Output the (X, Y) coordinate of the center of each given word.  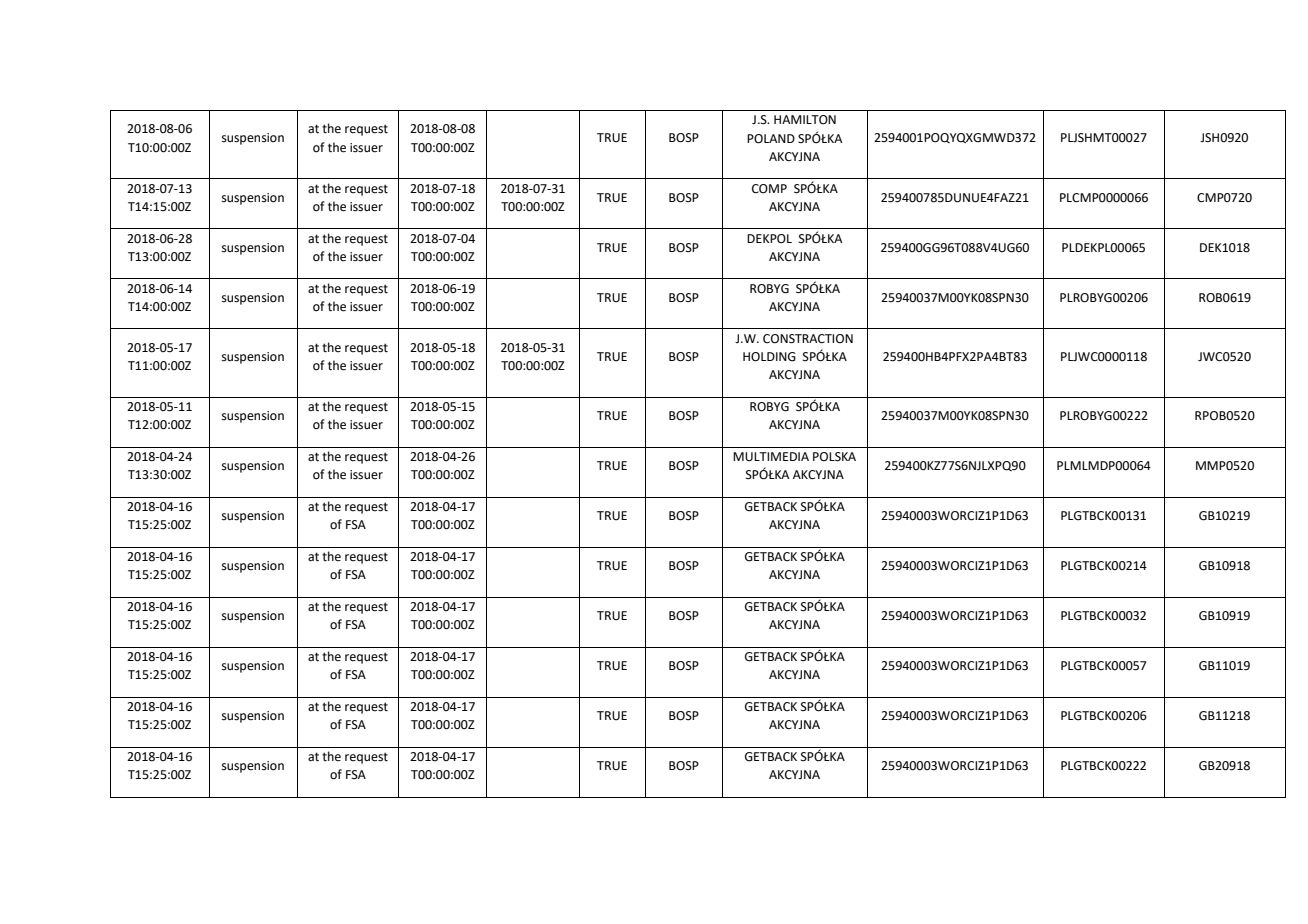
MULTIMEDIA (771, 457)
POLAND (771, 139)
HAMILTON (805, 120)
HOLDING (769, 357)
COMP (769, 189)
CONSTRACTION (808, 339)
